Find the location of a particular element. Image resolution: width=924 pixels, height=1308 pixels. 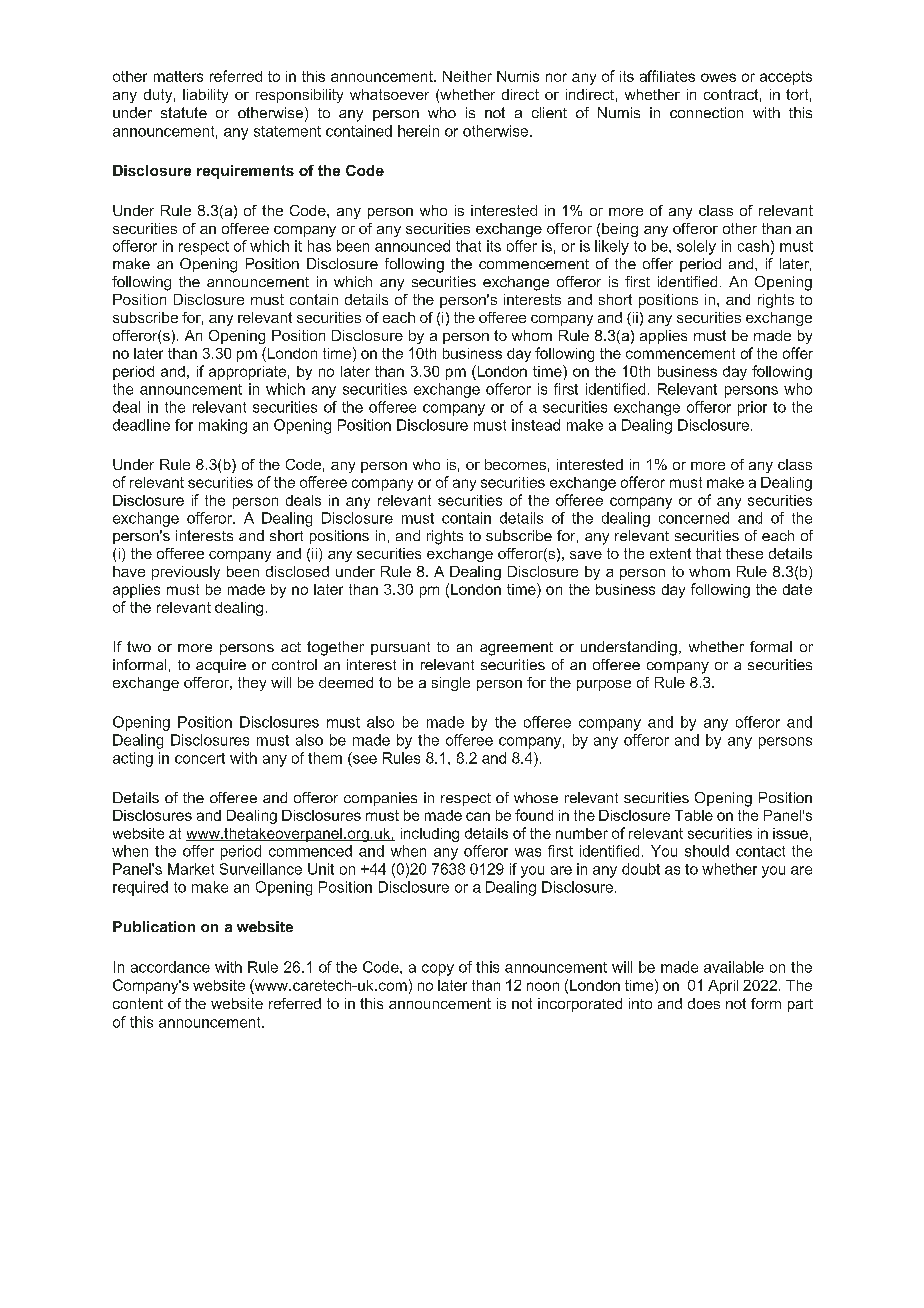

can is located at coordinates (478, 816).
